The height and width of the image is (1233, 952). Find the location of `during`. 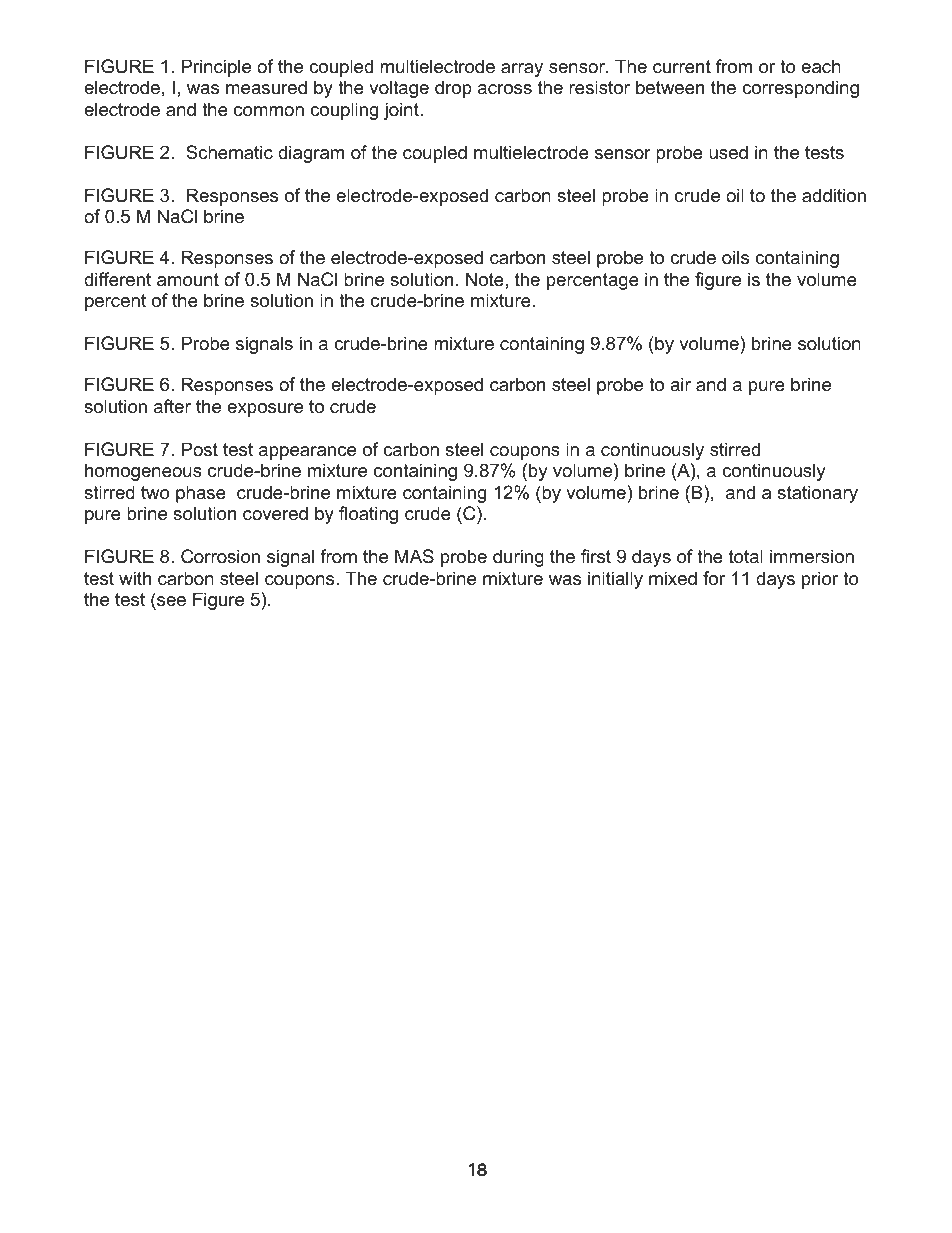

during is located at coordinates (518, 558).
